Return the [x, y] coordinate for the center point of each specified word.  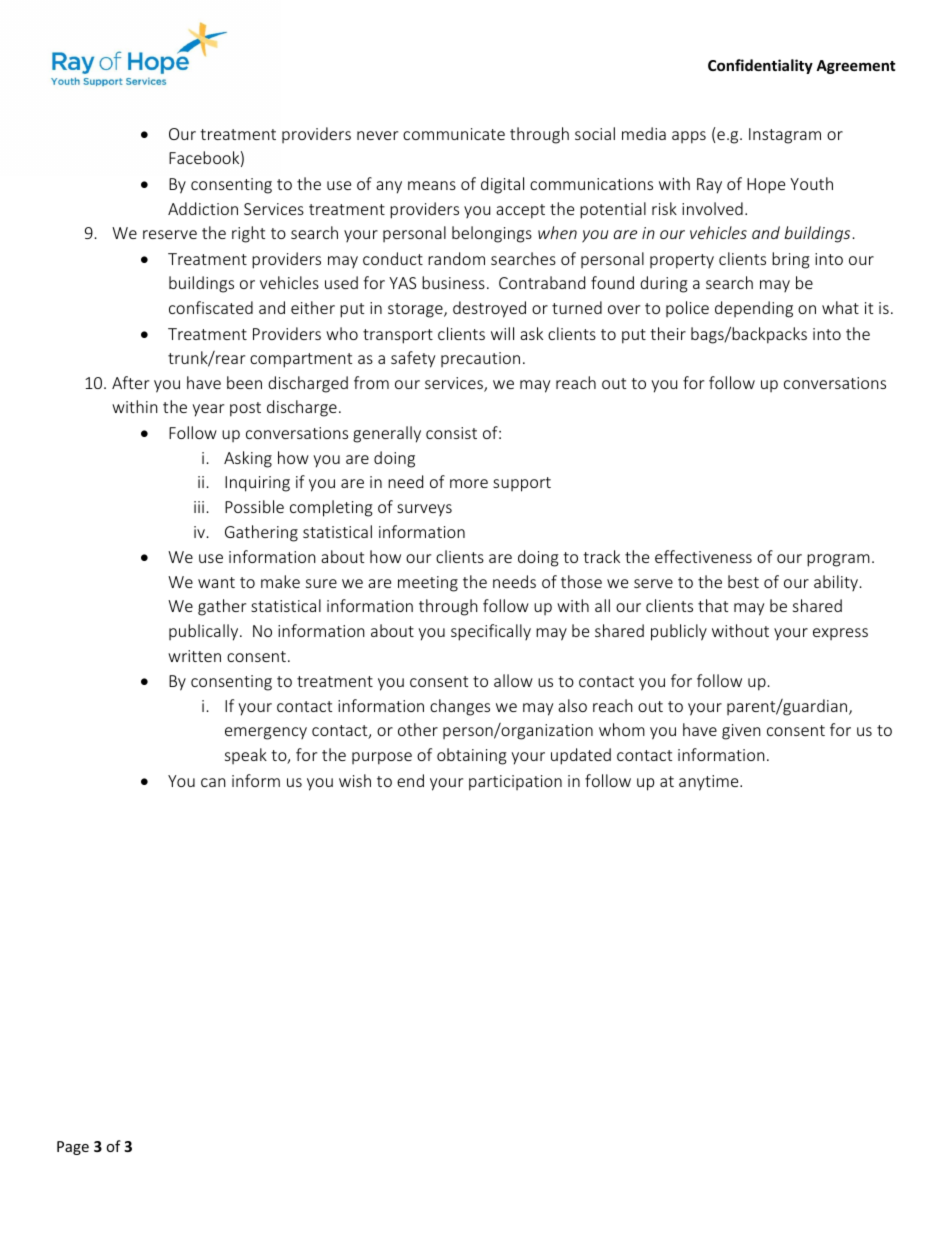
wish [355, 780]
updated [581, 756]
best [743, 581]
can [213, 782]
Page [73, 1148]
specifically [491, 632]
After [130, 382]
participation [515, 783]
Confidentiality [760, 66]
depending [754, 309]
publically [205, 632]
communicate [454, 134]
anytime [710, 783]
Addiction [203, 208]
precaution [480, 359]
